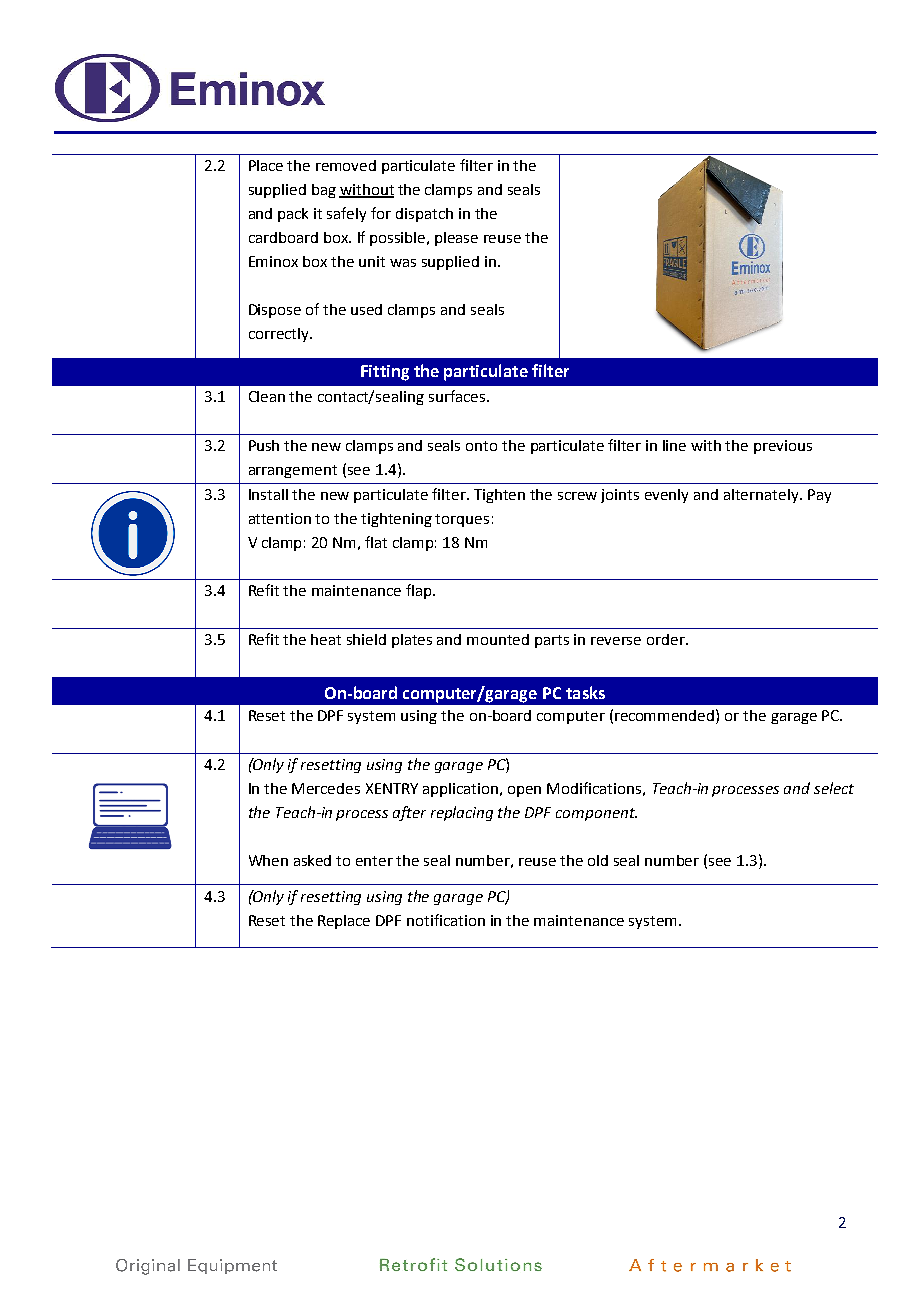 This screenshot has width=924, height=1308. What do you see at coordinates (598, 860) in the screenshot?
I see `old` at bounding box center [598, 860].
